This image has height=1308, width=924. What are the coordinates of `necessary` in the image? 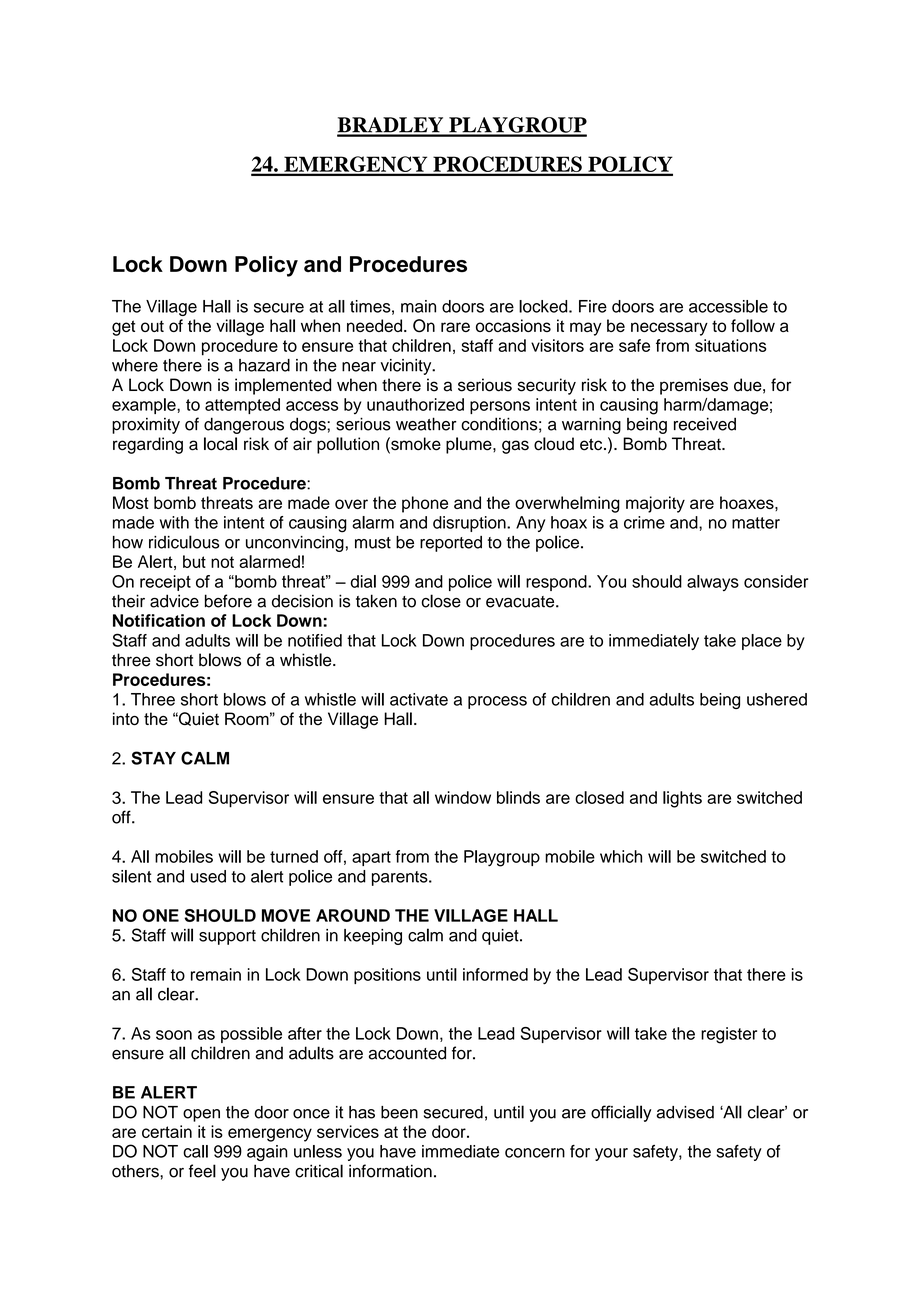 It's located at (669, 329).
